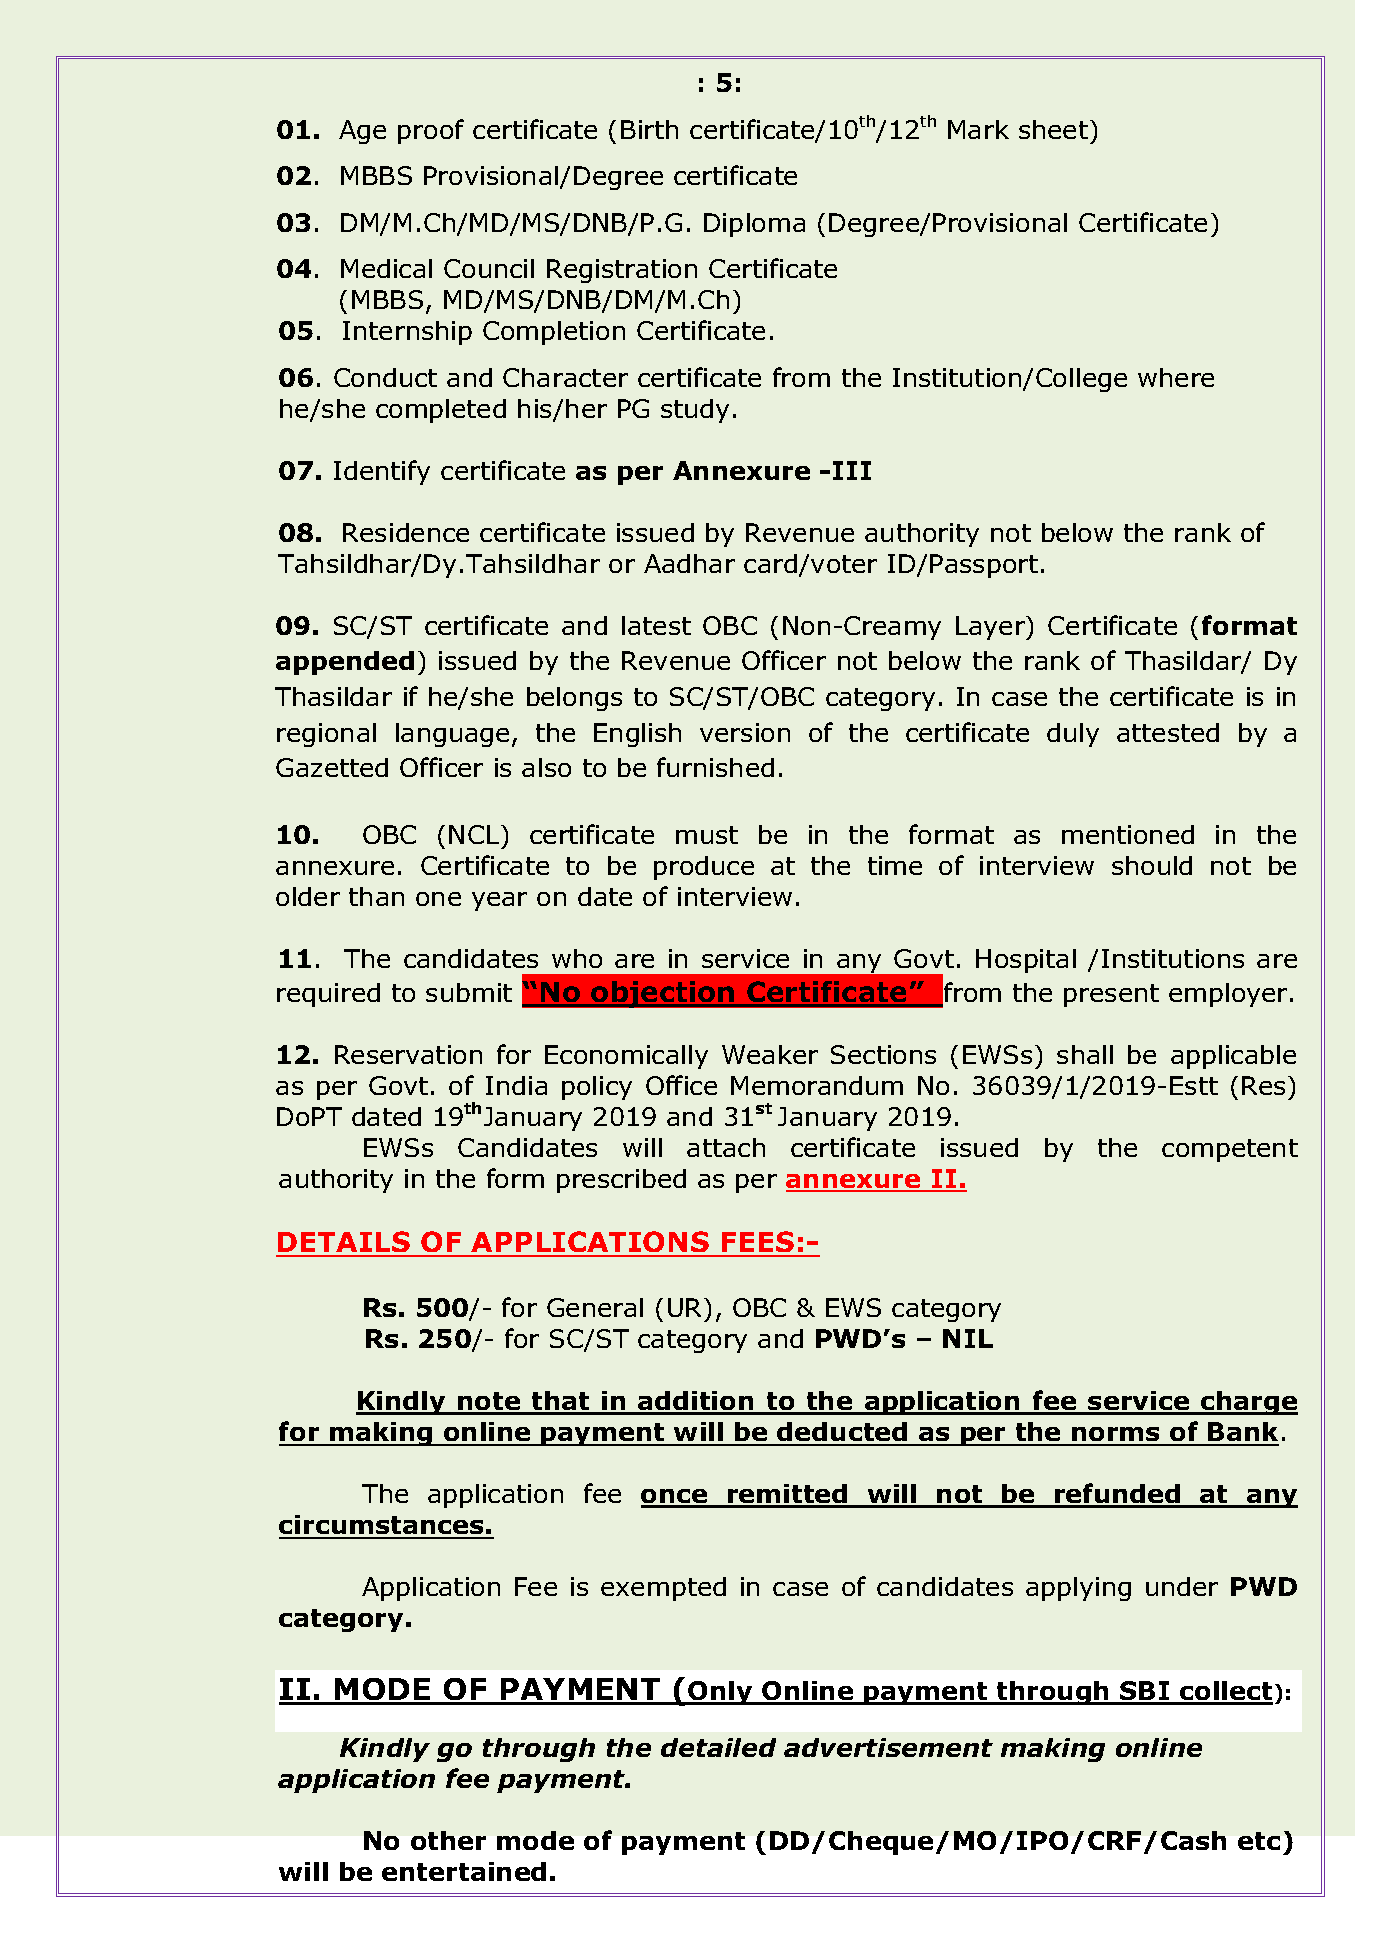 The height and width of the page is (1952, 1380). Describe the element at coordinates (754, 225) in the page. I see `Diploma` at that location.
